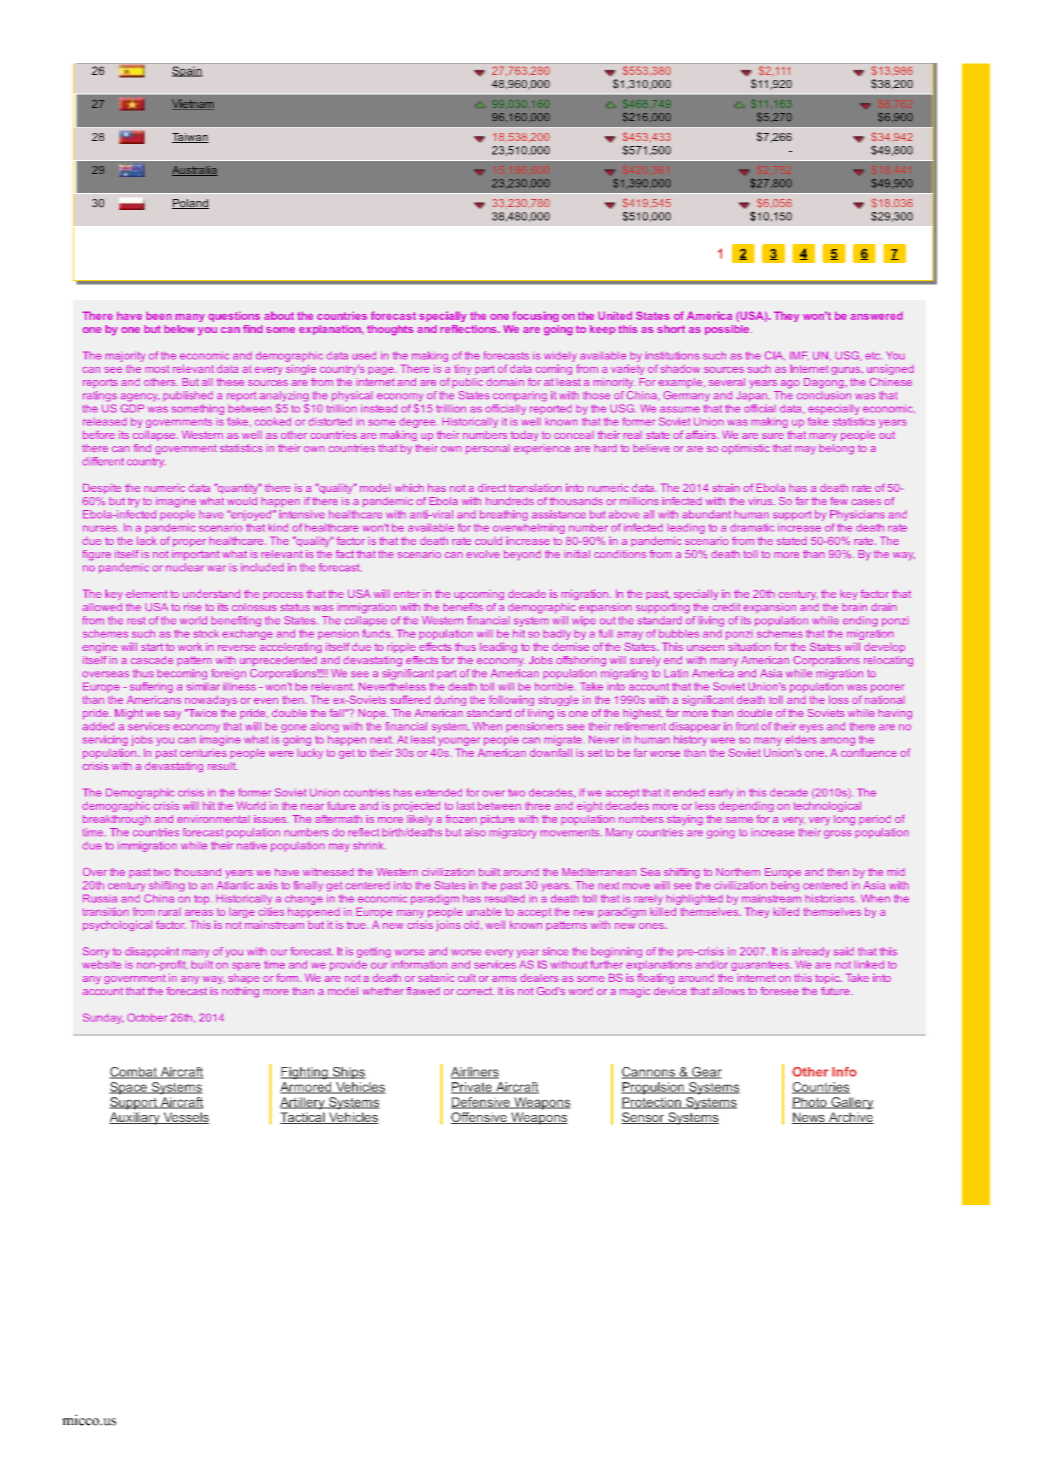  What do you see at coordinates (463, 370) in the screenshot?
I see `tiny` at bounding box center [463, 370].
